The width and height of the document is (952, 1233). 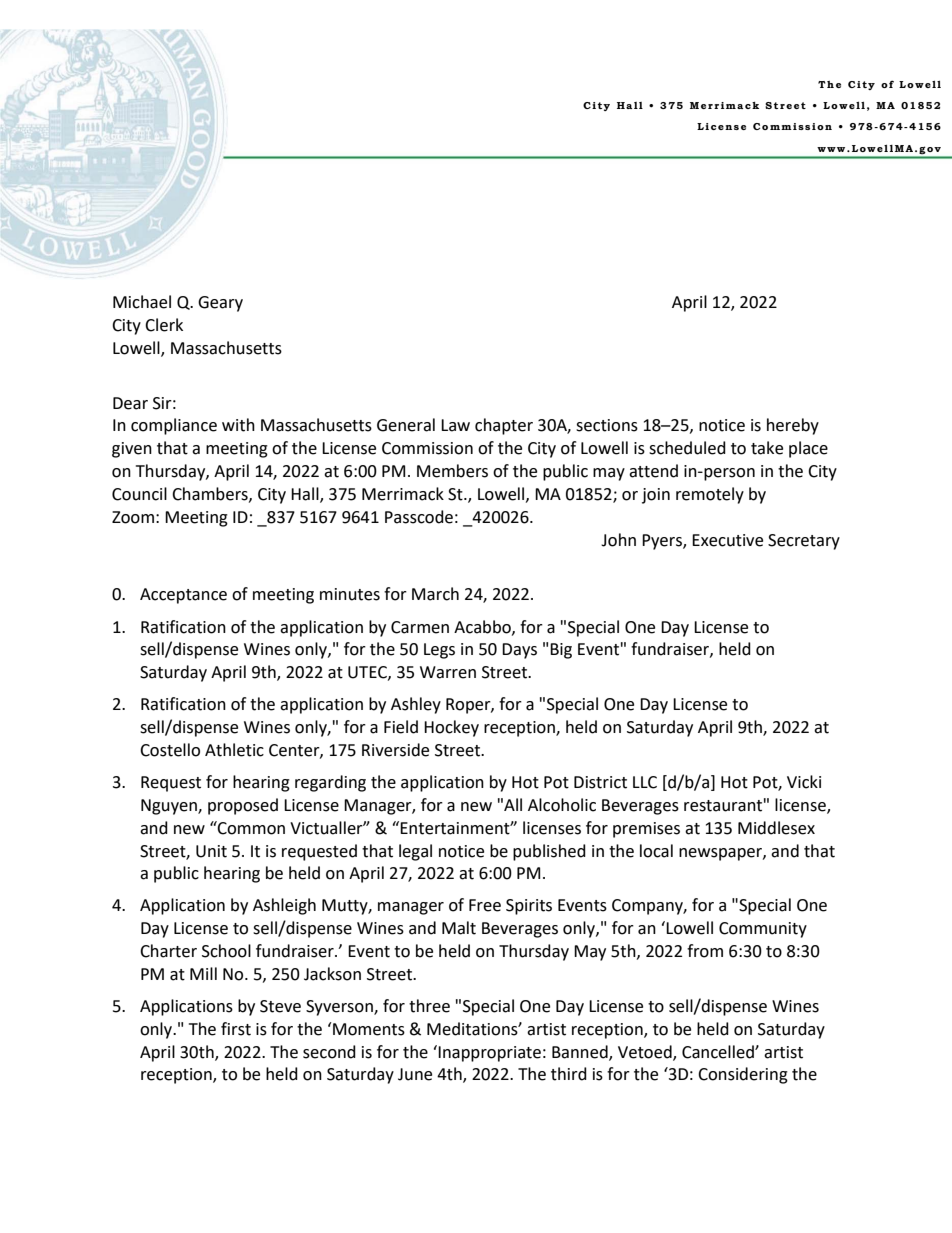 What do you see at coordinates (455, 425) in the document?
I see `Law` at bounding box center [455, 425].
